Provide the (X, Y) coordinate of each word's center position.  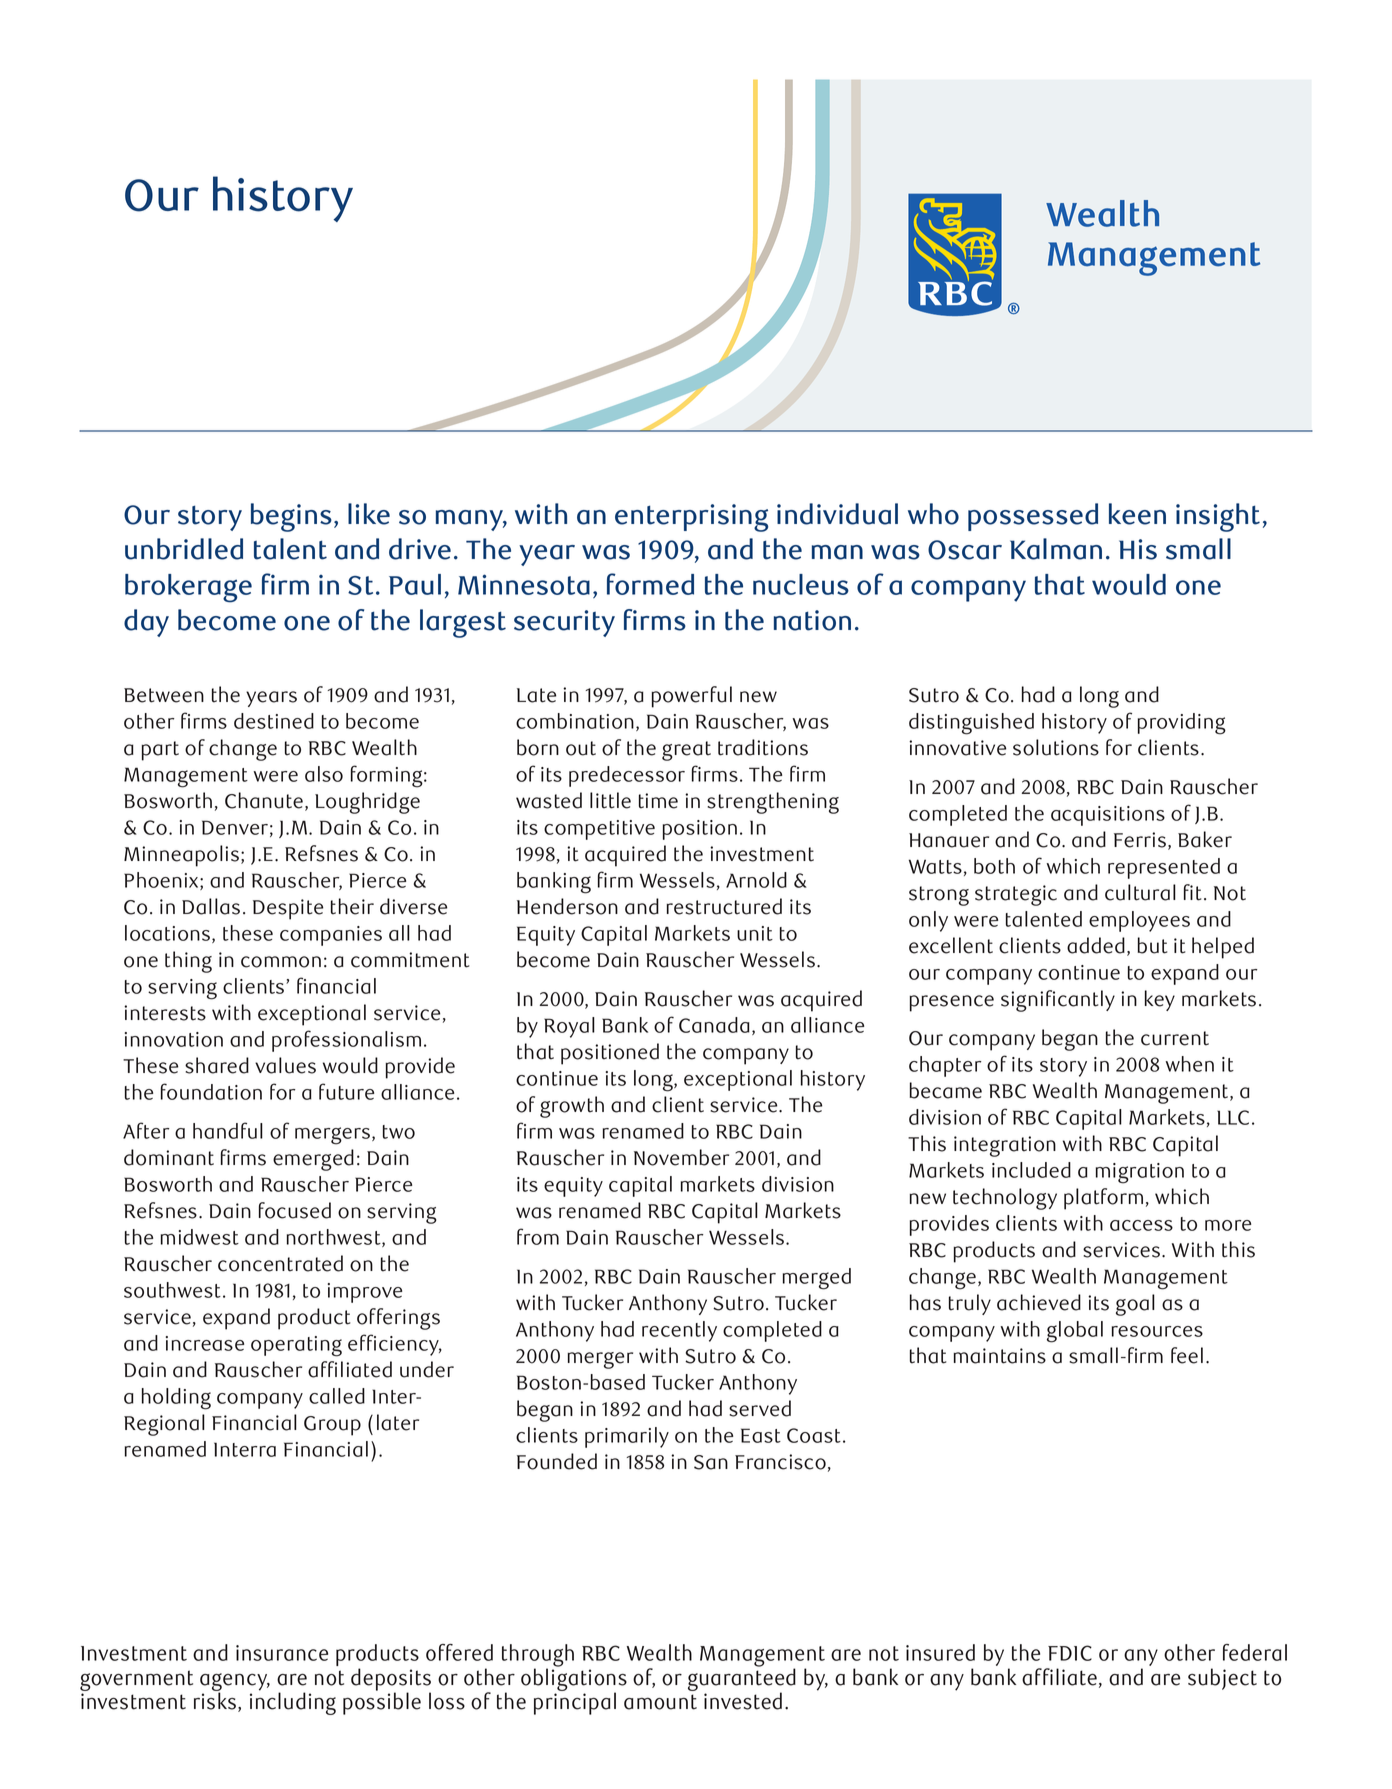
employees (1139, 921)
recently (679, 1331)
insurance (282, 1653)
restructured (724, 906)
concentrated (280, 1263)
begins (291, 517)
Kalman (1056, 549)
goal (1135, 1305)
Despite (288, 909)
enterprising (691, 518)
